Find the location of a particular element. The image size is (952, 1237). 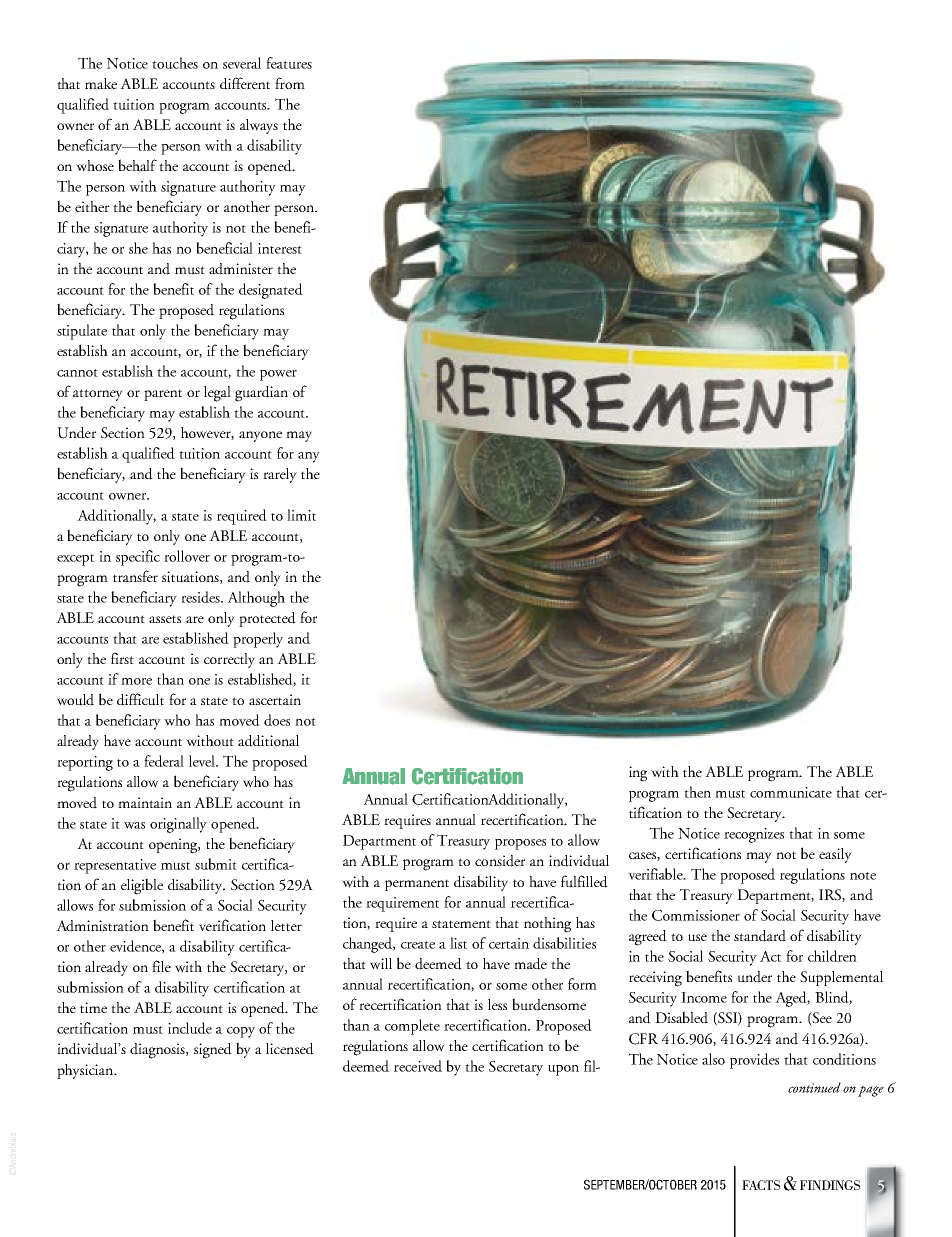

power is located at coordinates (278, 375).
